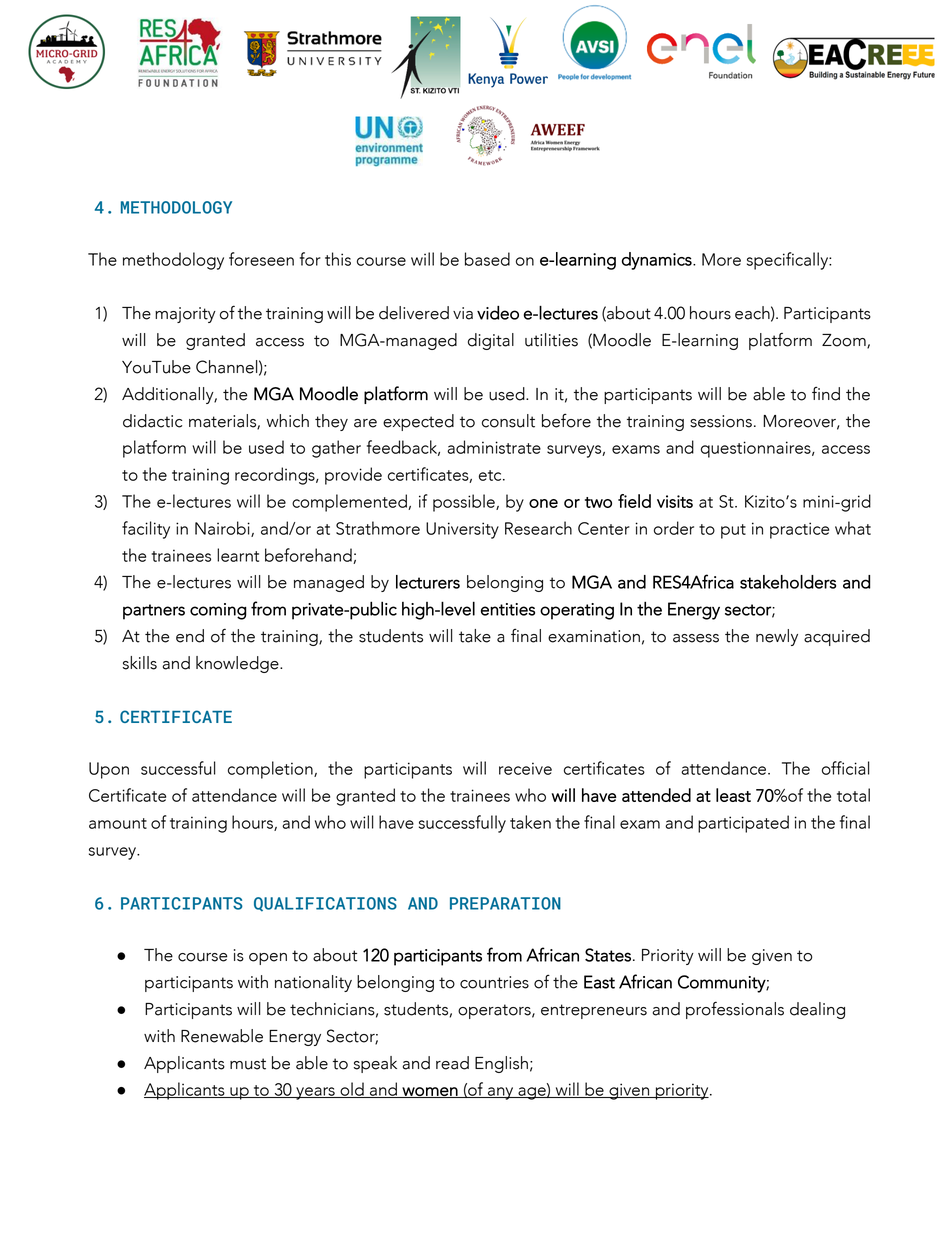 The image size is (952, 1233). Describe the element at coordinates (777, 637) in the screenshot. I see `newly` at that location.
